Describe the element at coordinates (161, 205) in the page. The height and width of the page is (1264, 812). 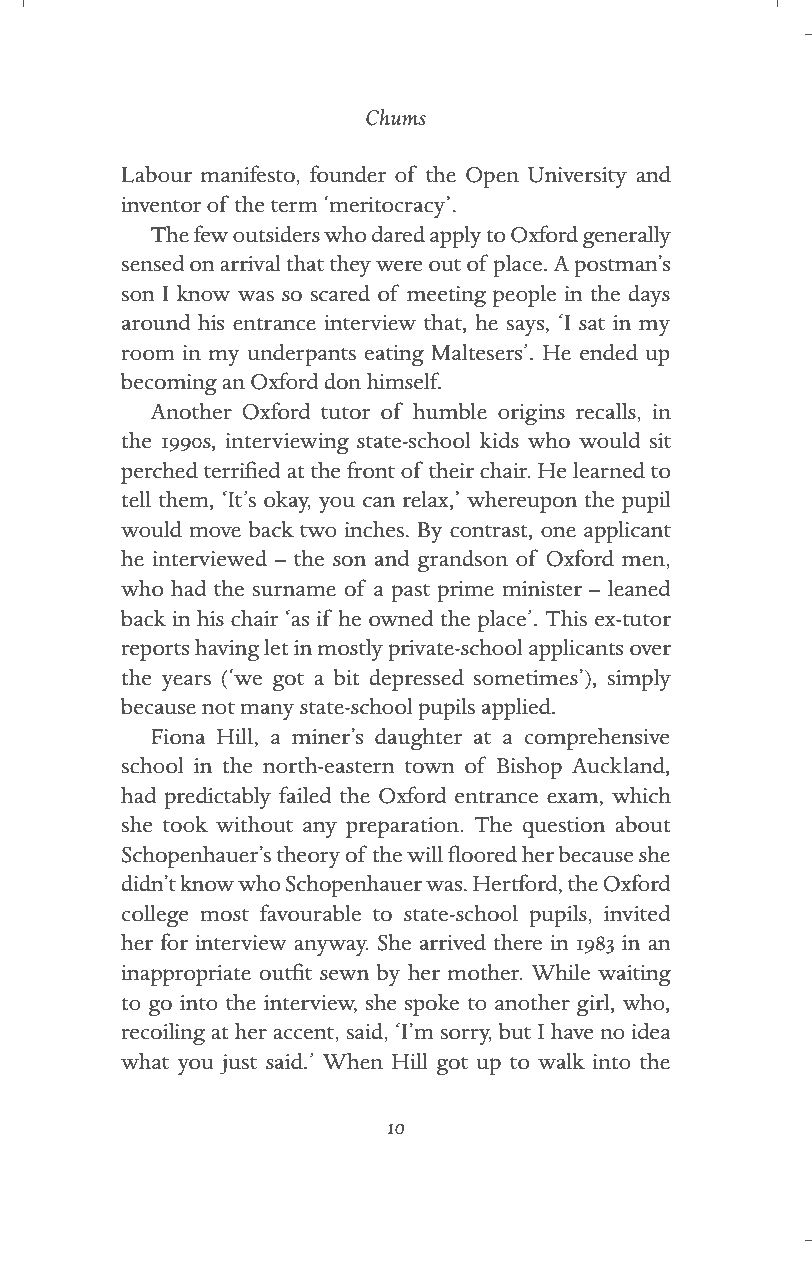
I see `inventor` at that location.
